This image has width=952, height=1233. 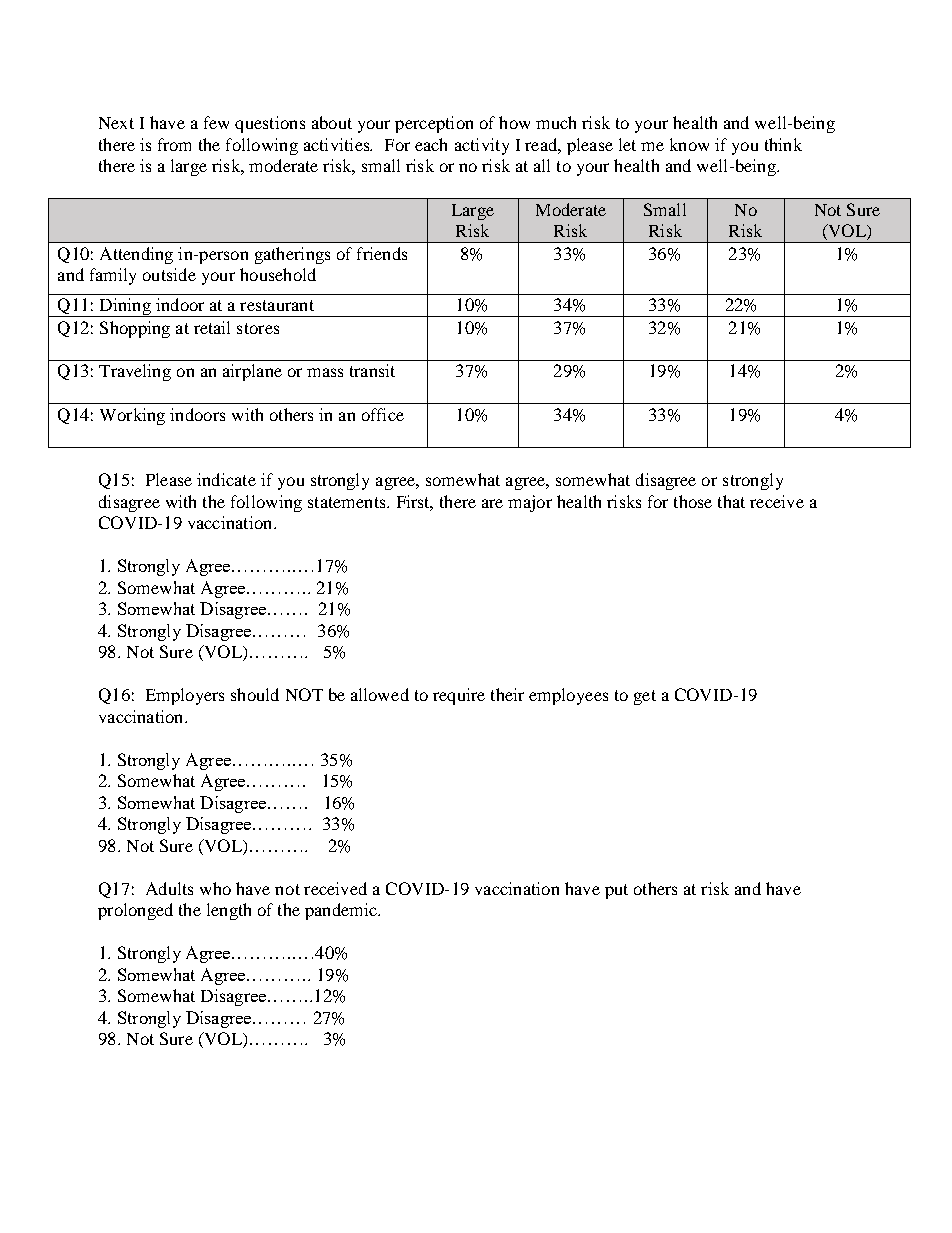 I want to click on from, so click(x=174, y=144).
